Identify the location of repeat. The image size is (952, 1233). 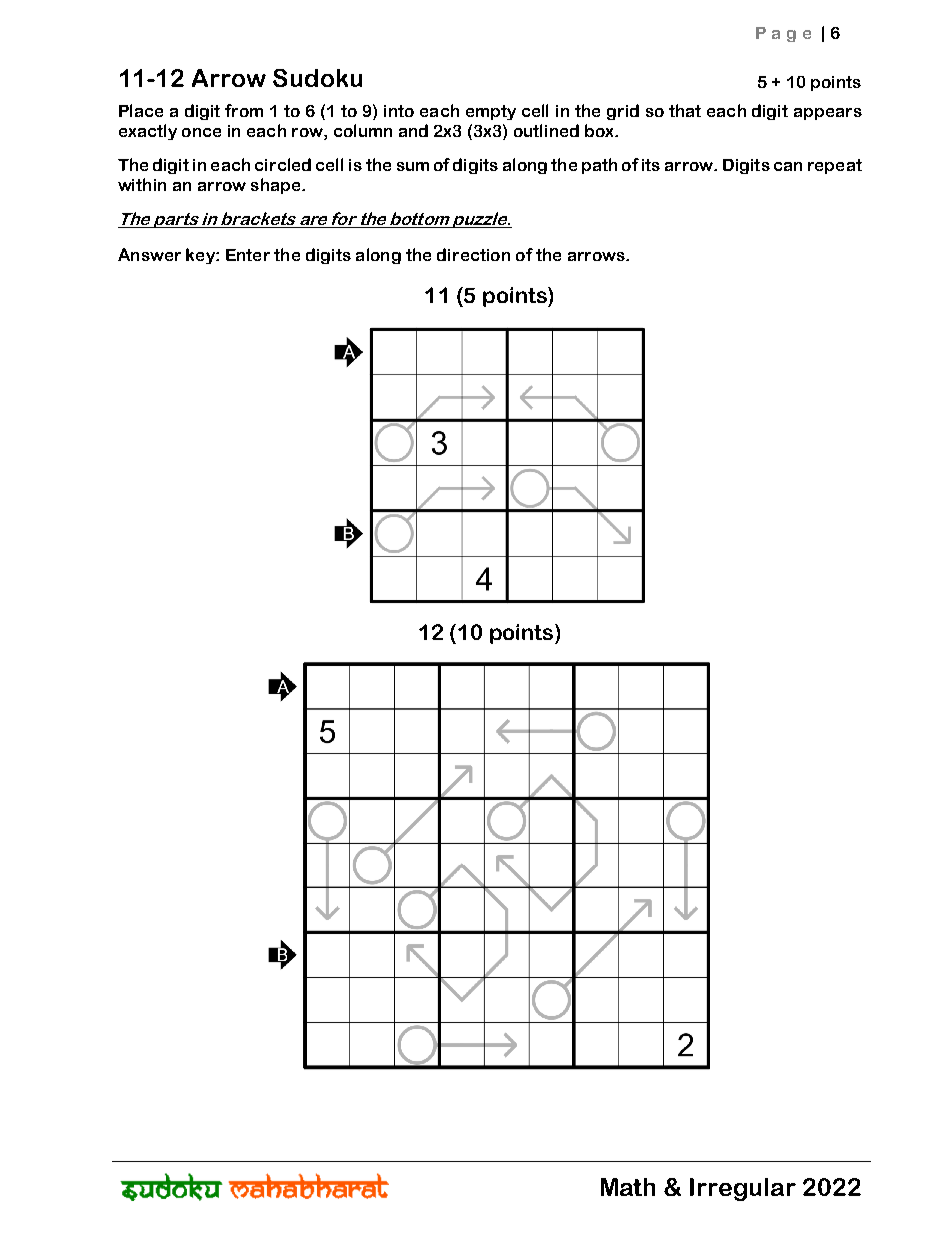
(835, 166).
